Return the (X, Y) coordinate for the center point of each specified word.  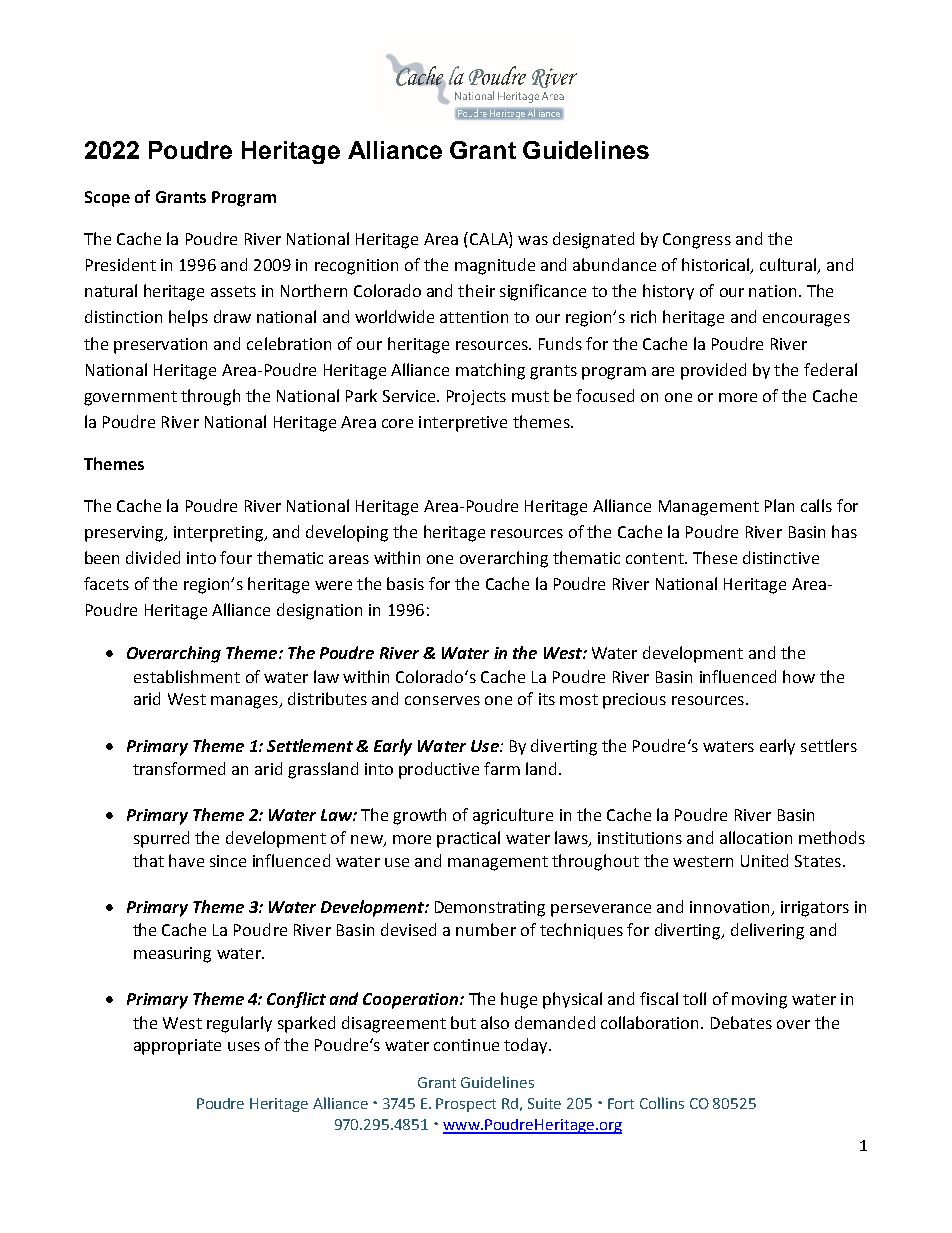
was (533, 240)
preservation (160, 346)
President (121, 264)
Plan (779, 505)
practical (468, 839)
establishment (187, 676)
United (764, 860)
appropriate (177, 1047)
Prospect (466, 1105)
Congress (697, 241)
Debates (741, 1022)
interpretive (463, 424)
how (799, 676)
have (186, 860)
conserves (442, 700)
